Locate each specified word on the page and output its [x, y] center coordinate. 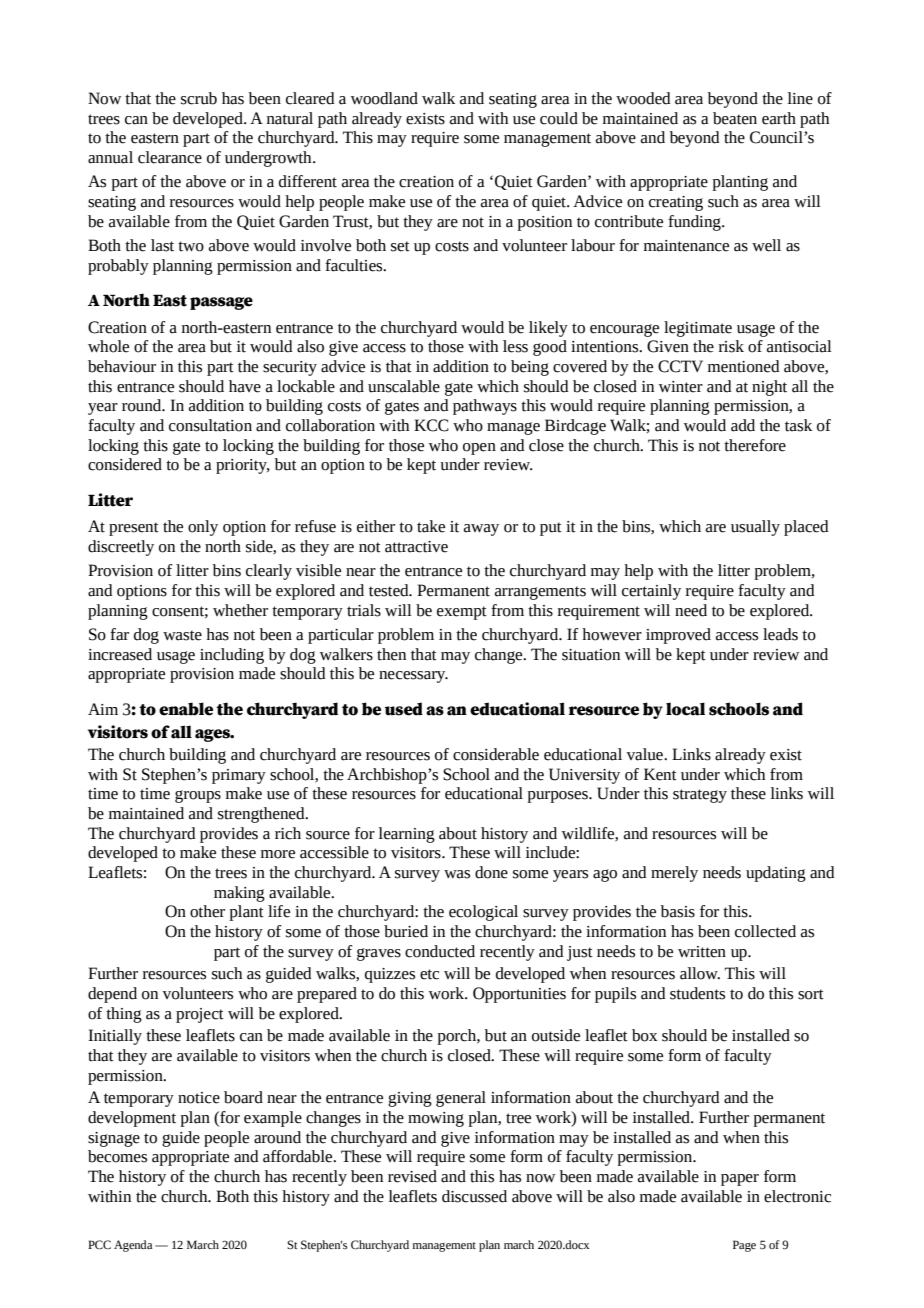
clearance [170, 157]
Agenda [133, 1246]
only [203, 528]
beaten [735, 118]
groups [198, 796]
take [431, 526]
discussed [474, 1196]
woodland [384, 98]
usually [755, 528]
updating [776, 874]
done [491, 872]
